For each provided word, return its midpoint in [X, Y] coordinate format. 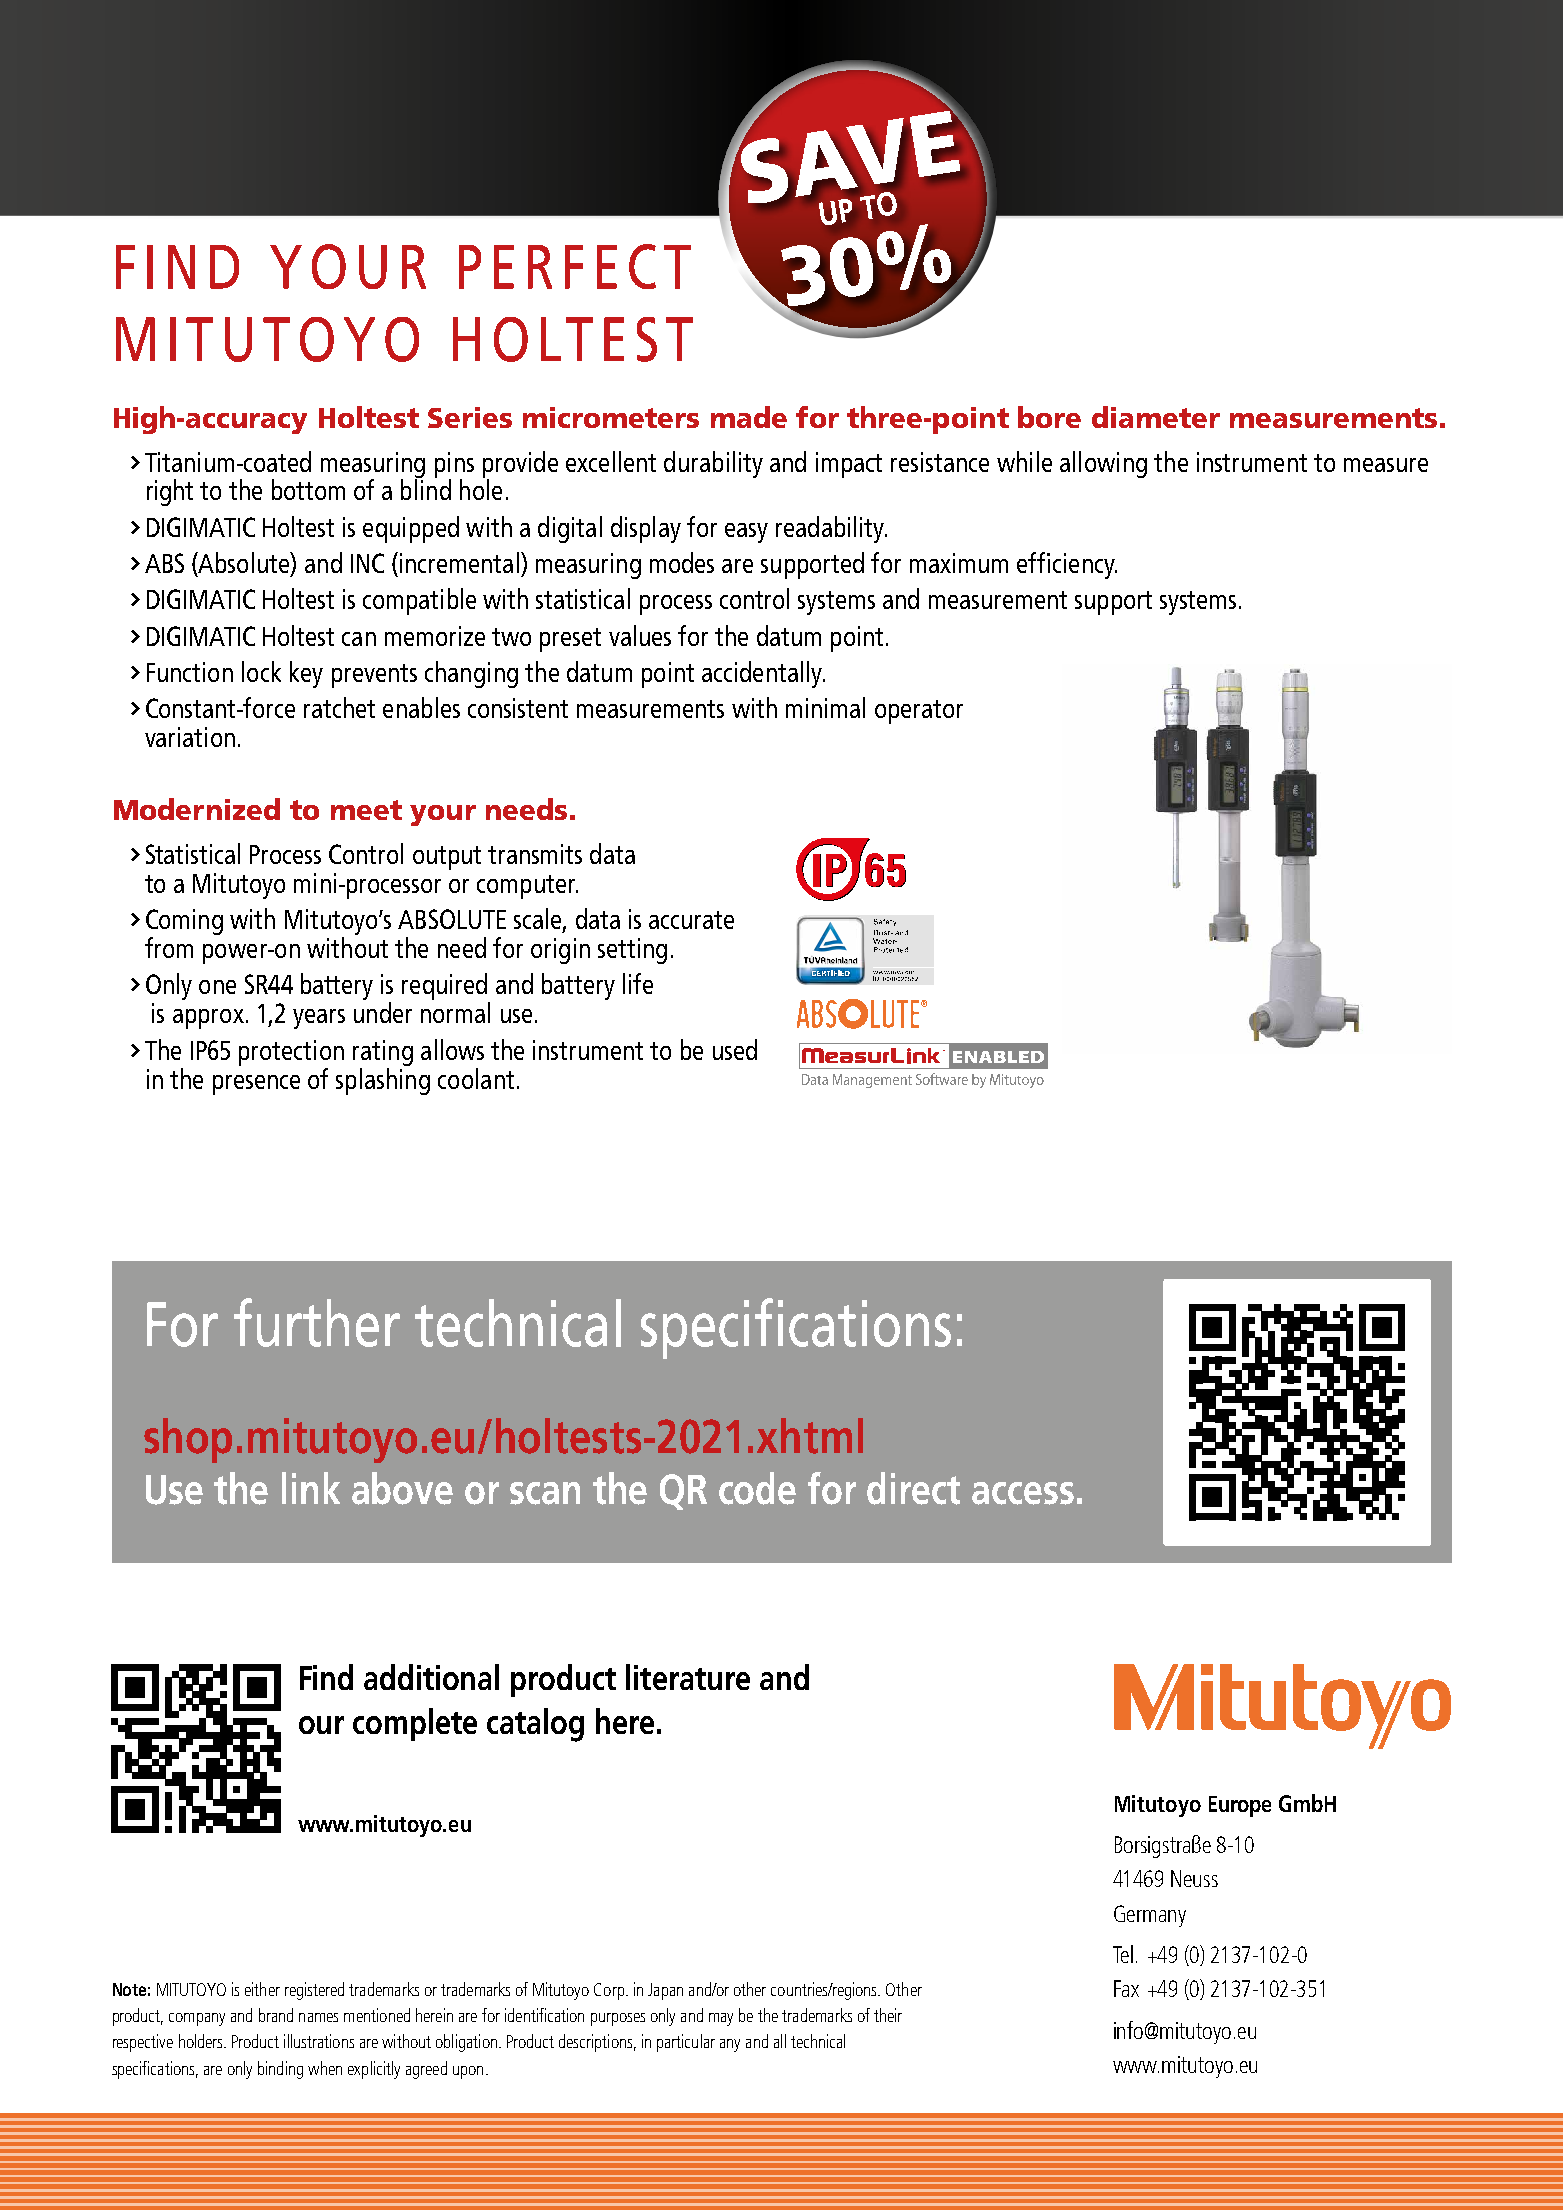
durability [713, 464]
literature [688, 1677]
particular [686, 2043]
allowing [1103, 464]
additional [431, 1677]
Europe [1240, 1806]
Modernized [197, 809]
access [1023, 1493]
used [735, 1049]
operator [919, 712]
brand [276, 2015]
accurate [691, 920]
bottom [308, 489]
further [317, 1322]
